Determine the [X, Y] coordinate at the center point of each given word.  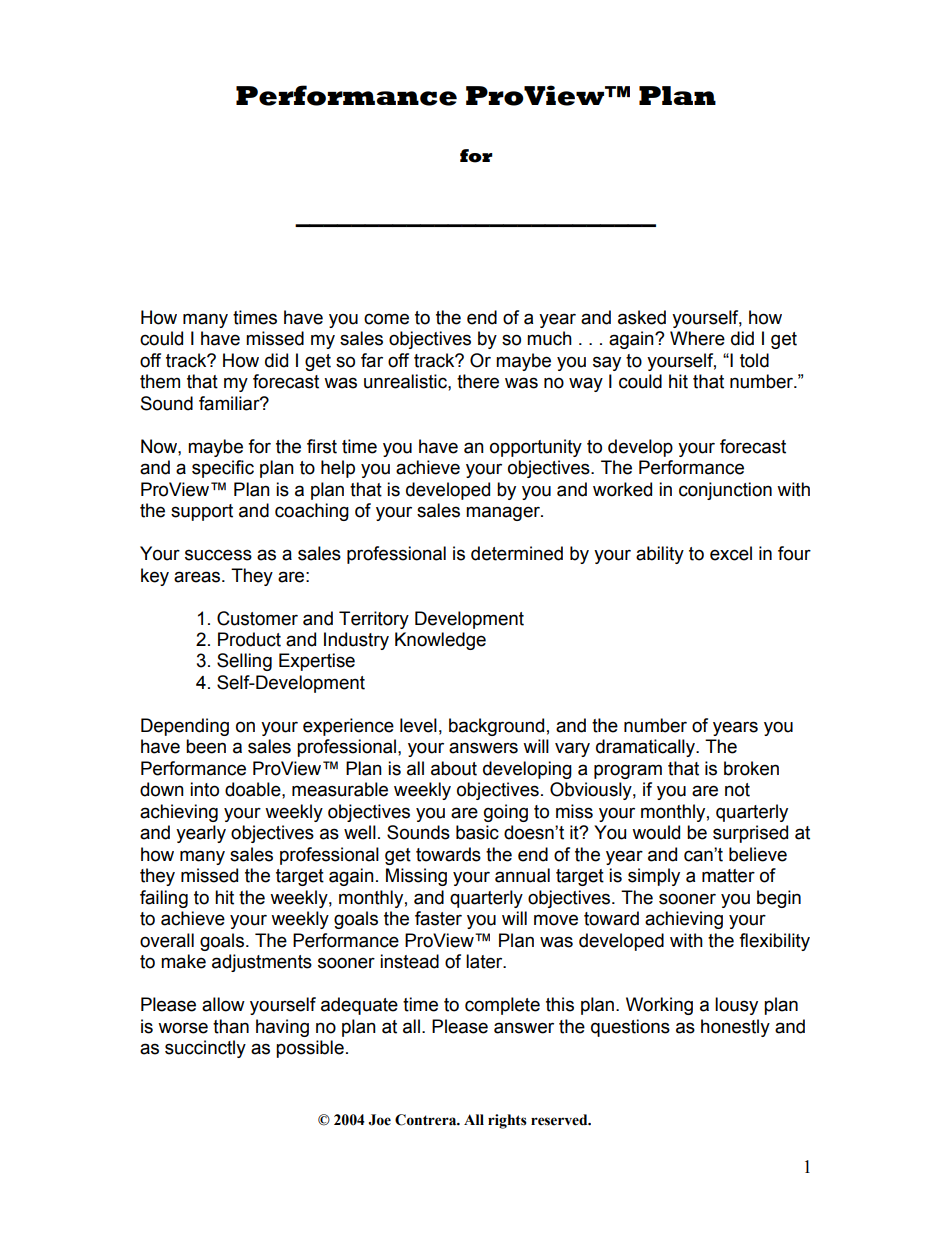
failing [164, 899]
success [218, 555]
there [478, 381]
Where [697, 338]
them [160, 381]
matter [728, 876]
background [496, 727]
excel [731, 553]
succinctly [205, 1049]
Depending [185, 727]
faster [438, 918]
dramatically [646, 748]
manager [504, 513]
